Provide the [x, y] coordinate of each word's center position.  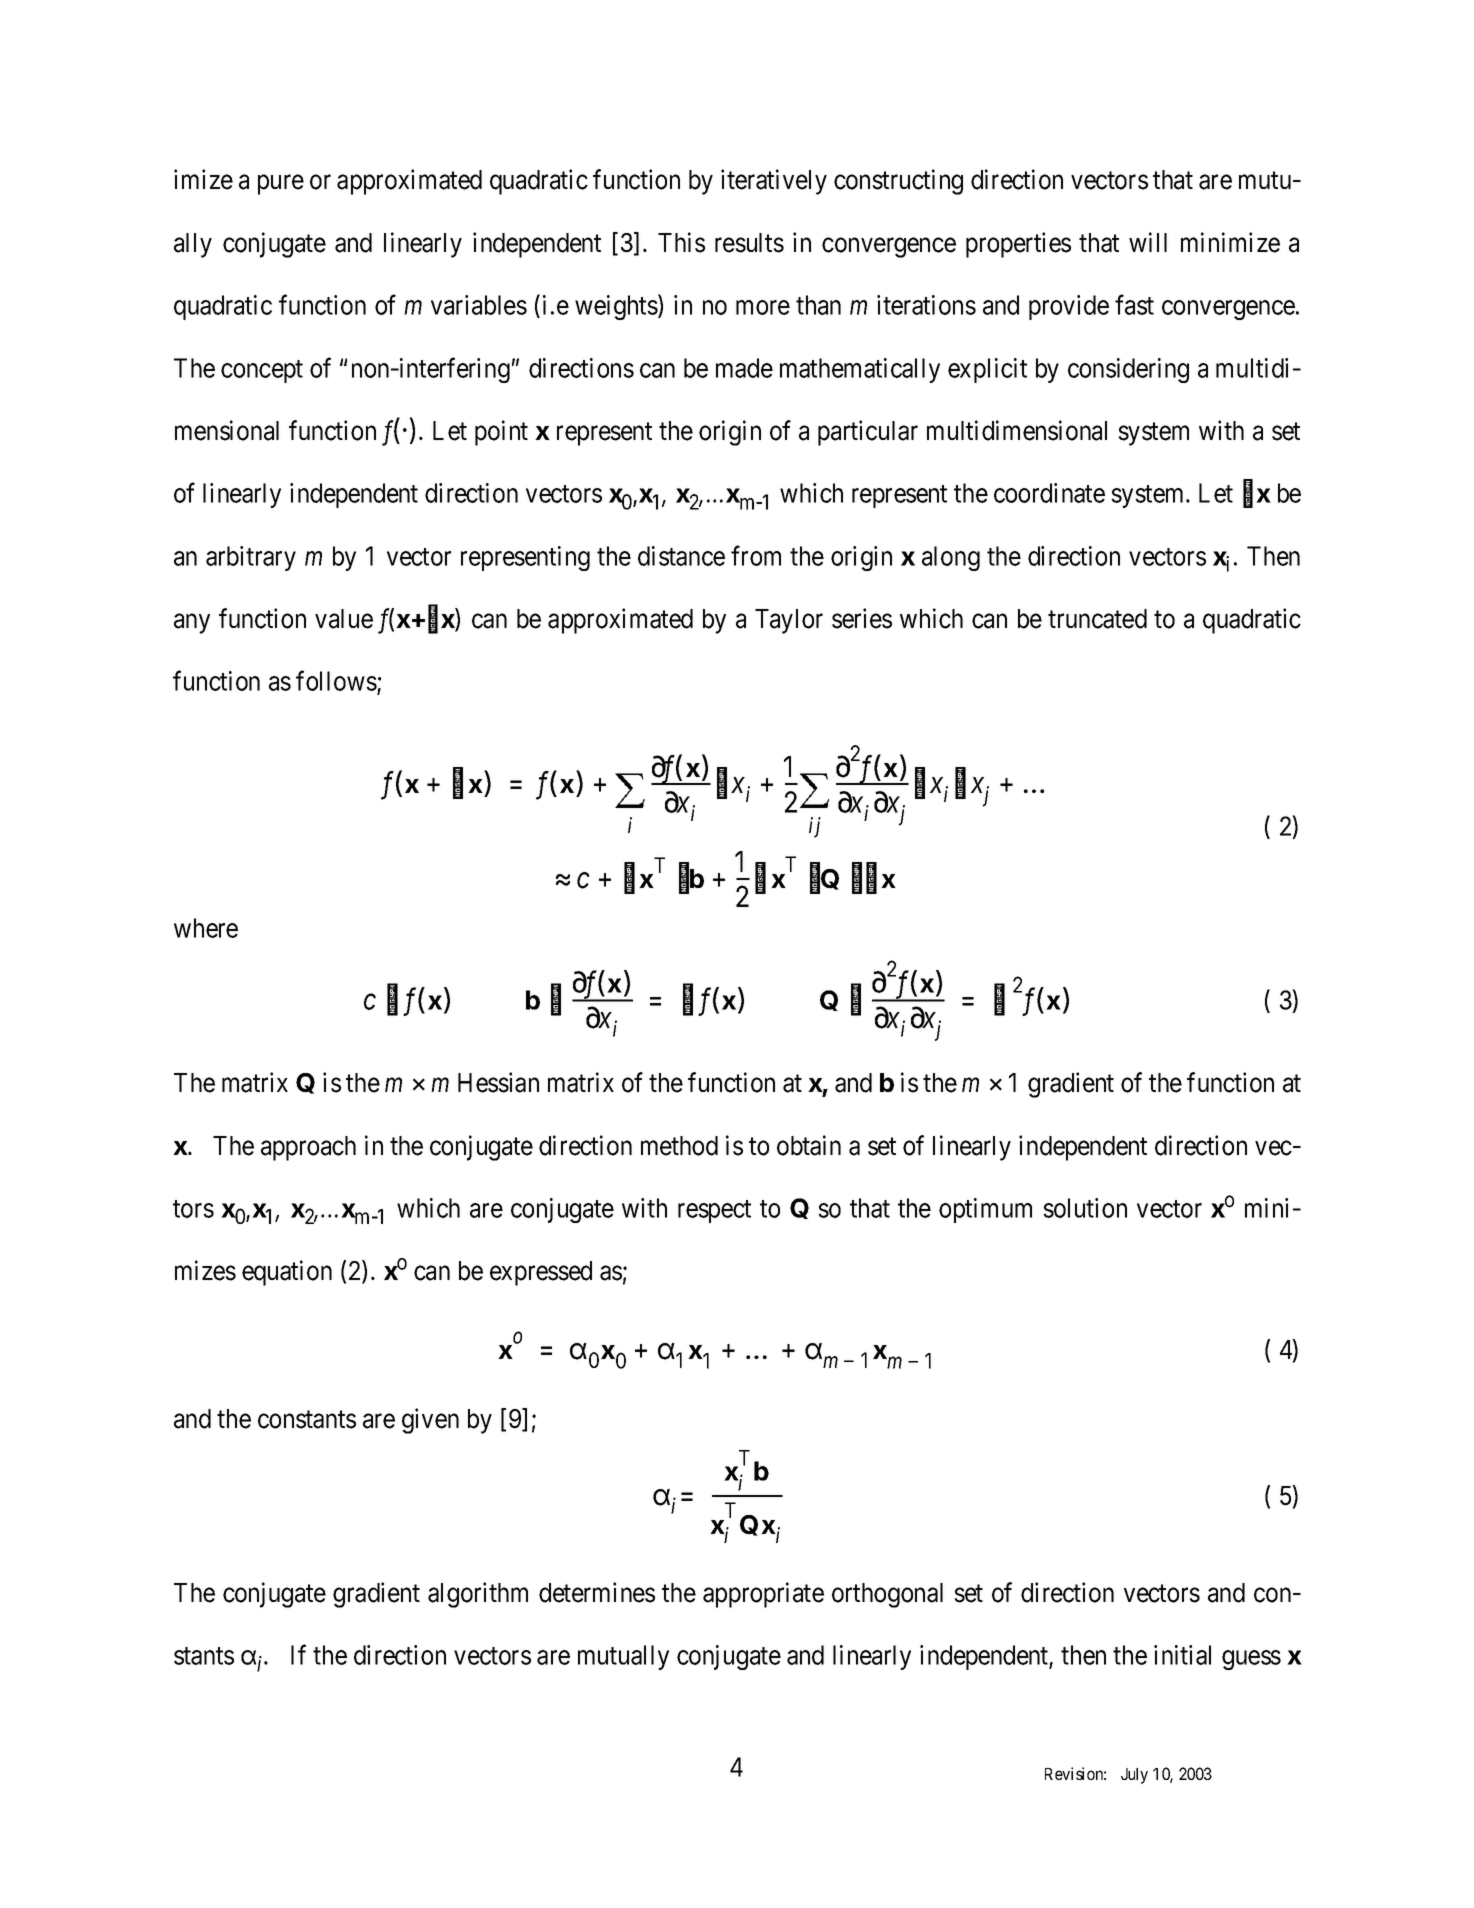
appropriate [763, 1595]
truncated [1097, 619]
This [681, 242]
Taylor [789, 621]
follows [336, 680]
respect [714, 1211]
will [1148, 242]
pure [281, 185]
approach [308, 1148]
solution [1085, 1208]
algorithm [478, 1595]
